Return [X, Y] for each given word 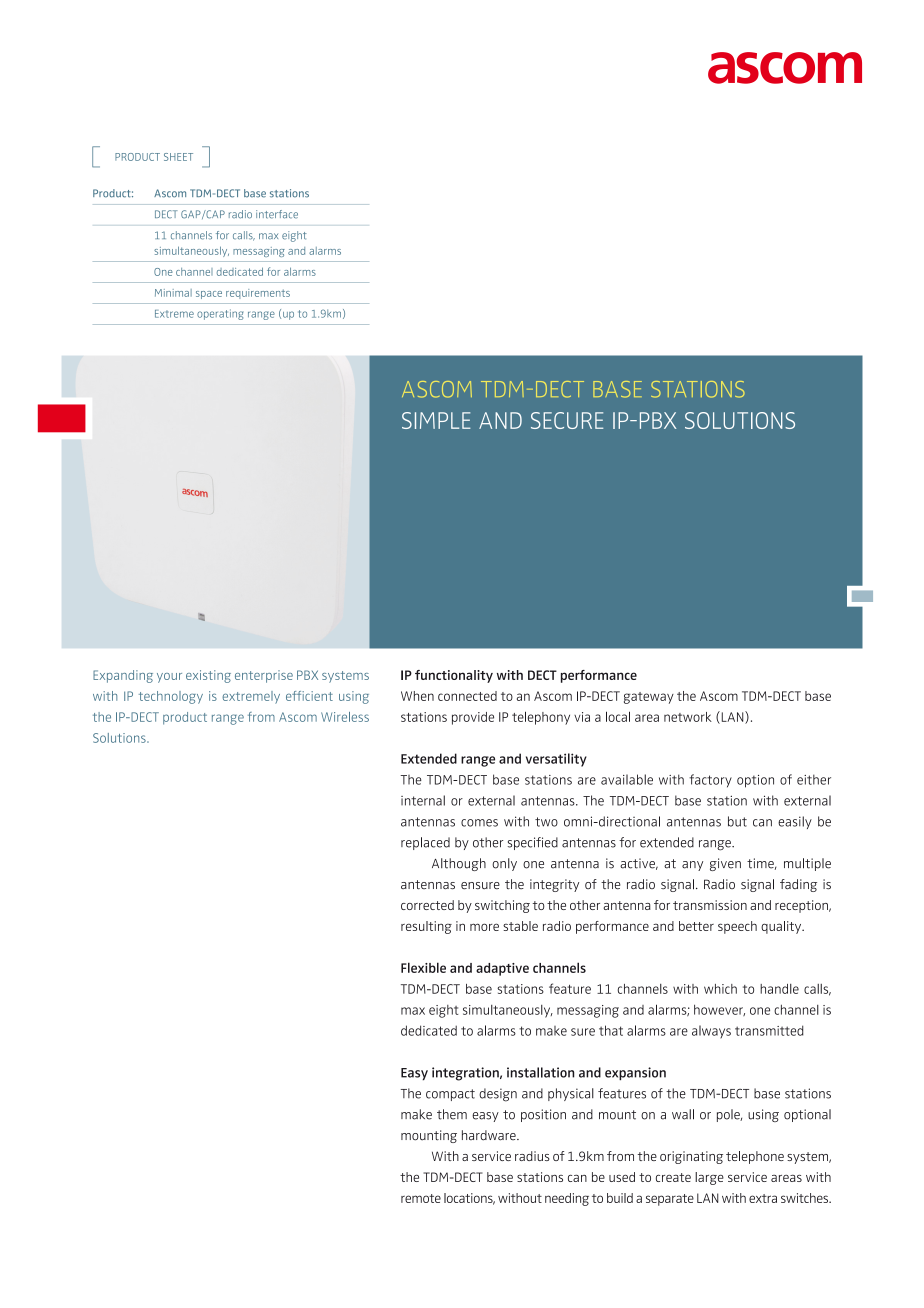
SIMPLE [436, 420]
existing [208, 676]
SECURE [567, 420]
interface [277, 214]
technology [171, 697]
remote [421, 1198]
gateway [649, 698]
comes [479, 823]
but [737, 821]
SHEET [178, 157]
